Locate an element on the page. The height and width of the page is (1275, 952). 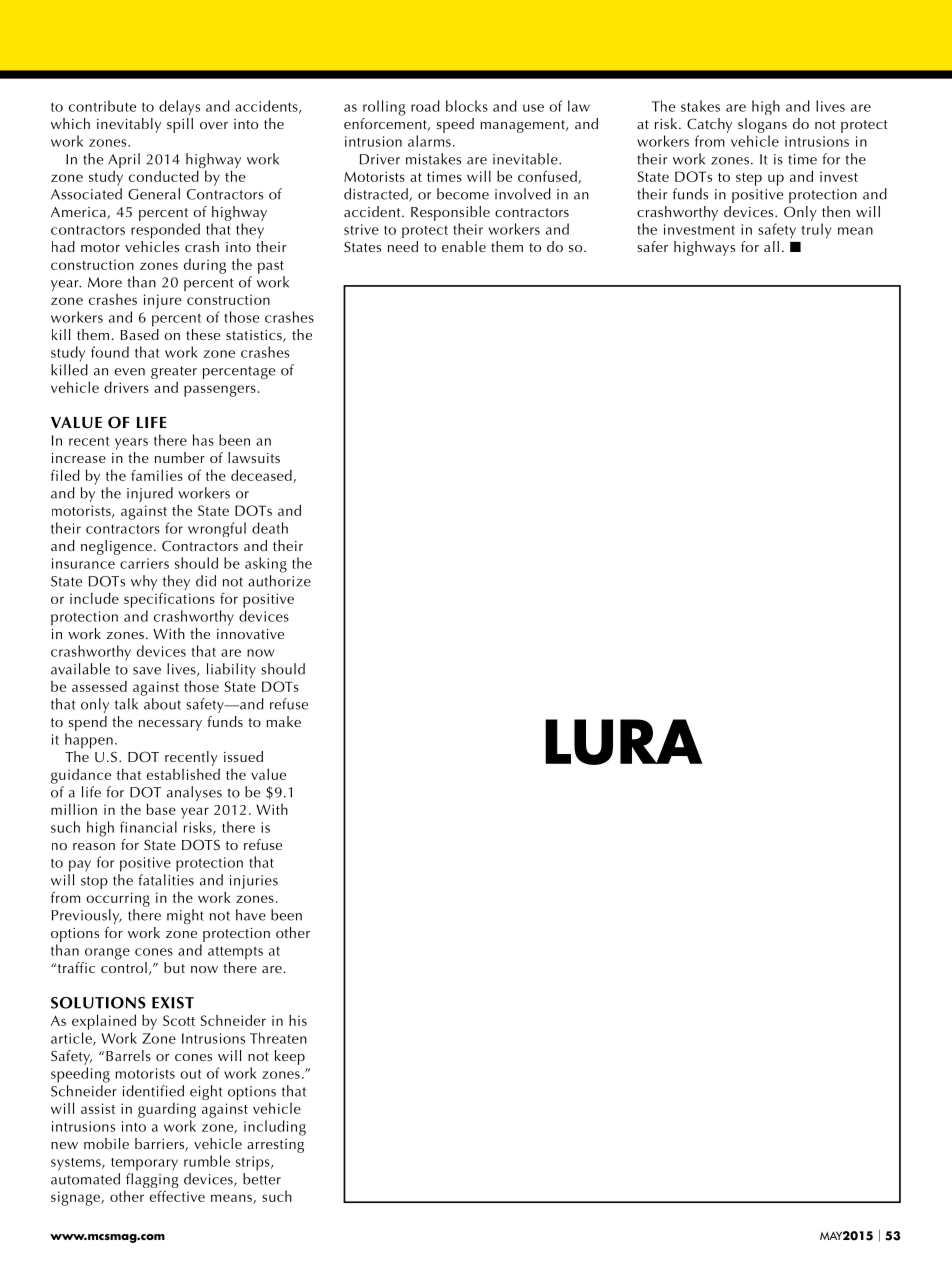
arresting is located at coordinates (275, 1146).
